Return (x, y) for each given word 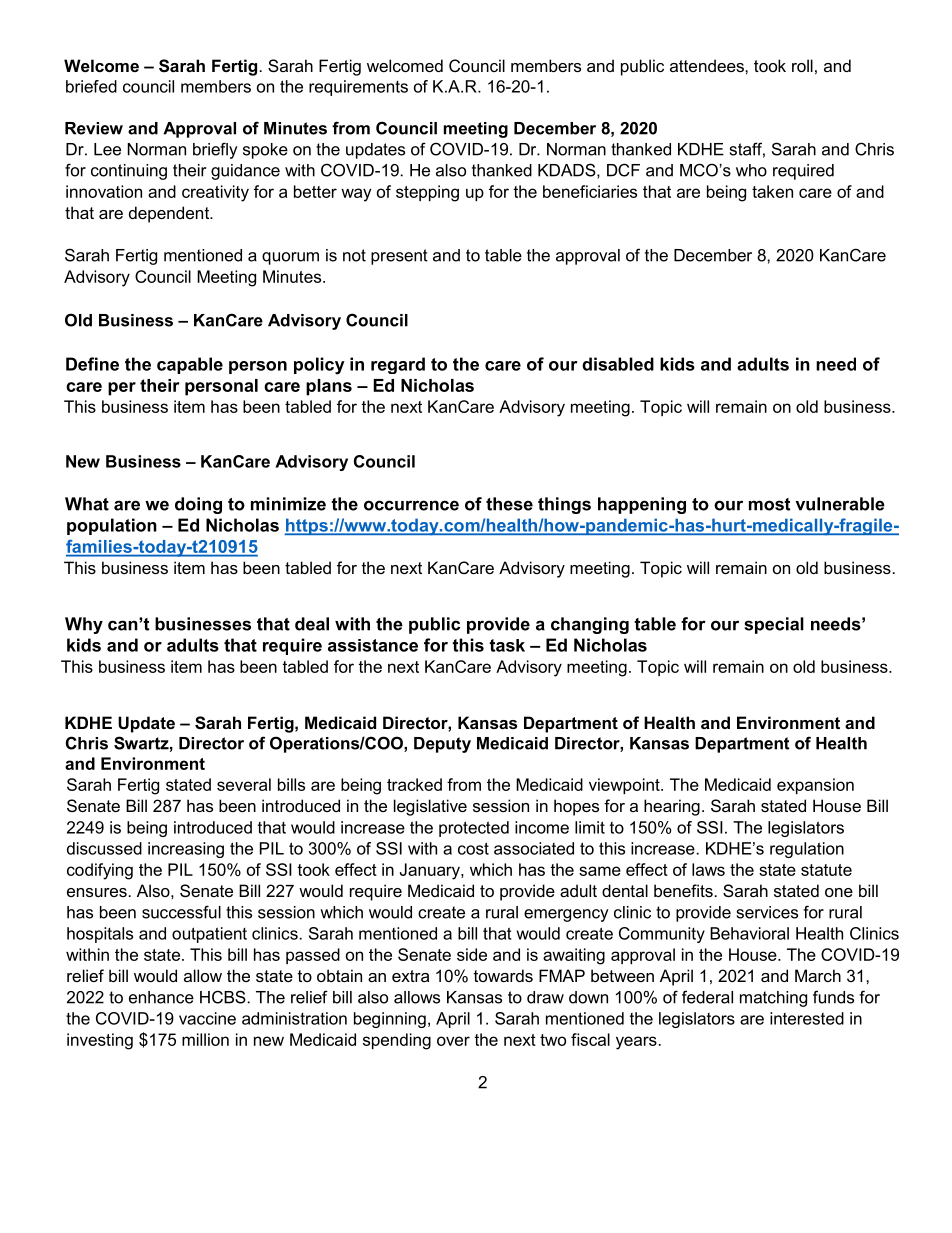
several (244, 784)
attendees (708, 65)
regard (398, 365)
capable (190, 365)
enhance (161, 997)
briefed (91, 86)
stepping (427, 193)
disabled (618, 364)
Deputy (442, 745)
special (774, 625)
